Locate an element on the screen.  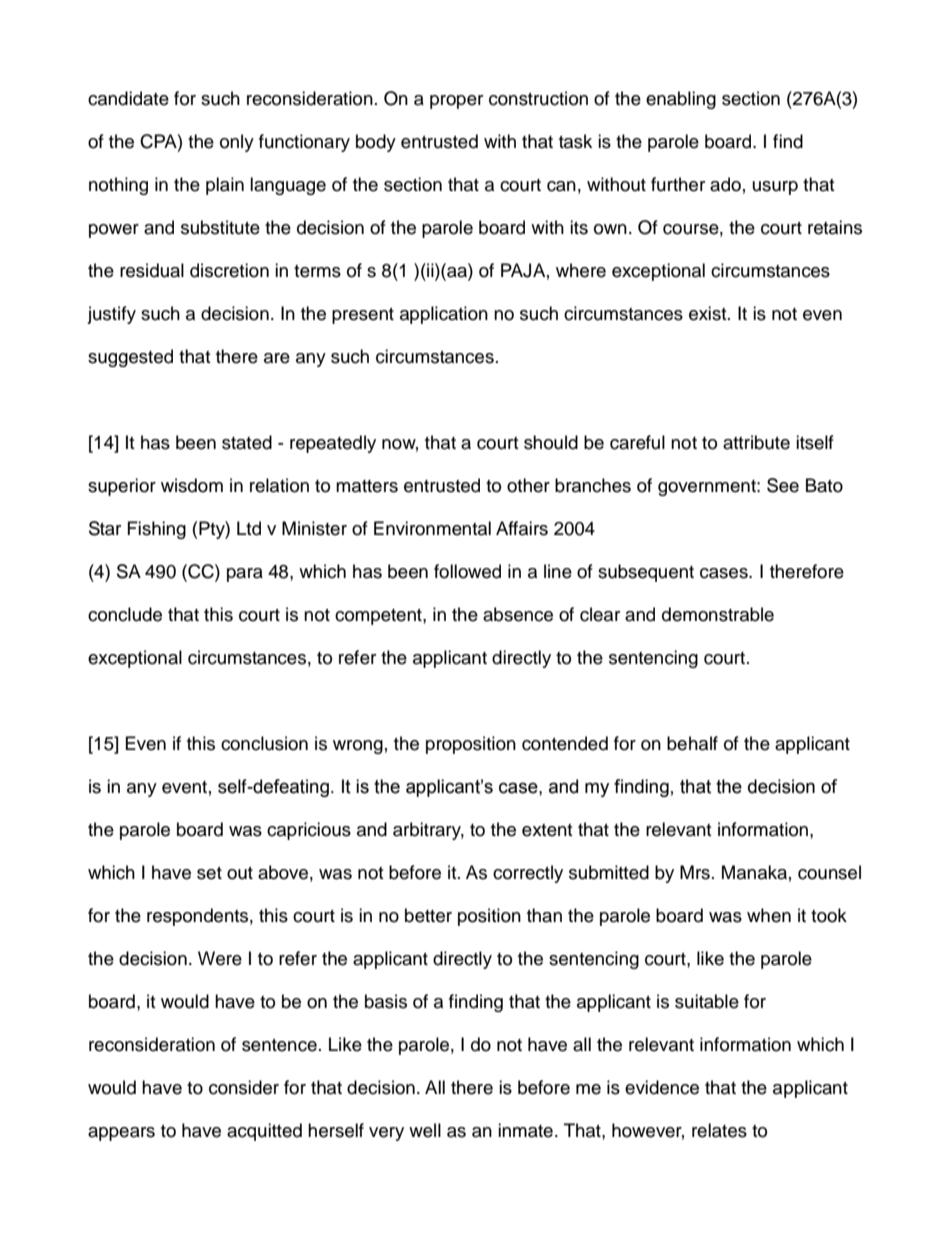
enabling is located at coordinates (681, 100).
